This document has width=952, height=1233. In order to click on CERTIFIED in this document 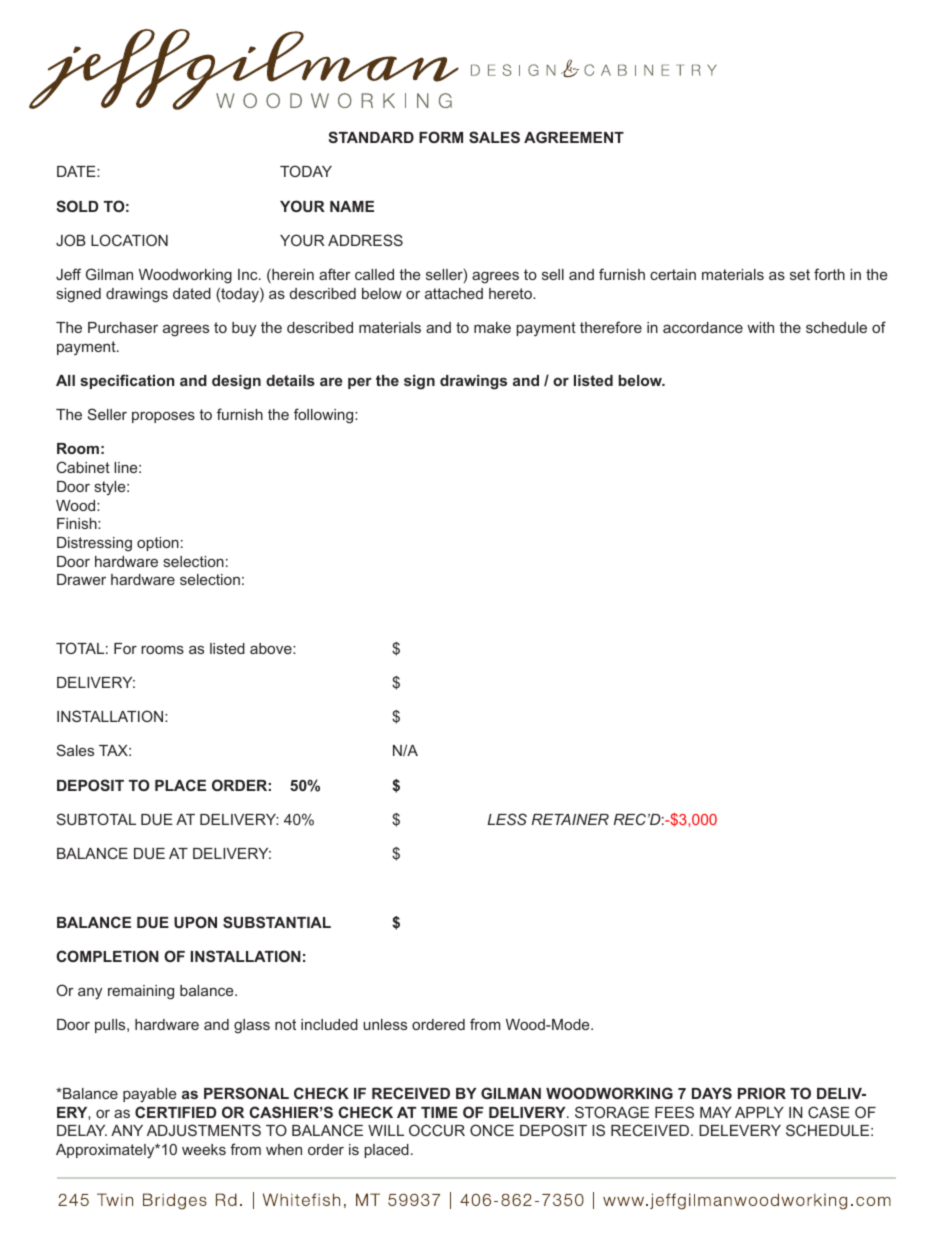, I will do `click(175, 1112)`.
